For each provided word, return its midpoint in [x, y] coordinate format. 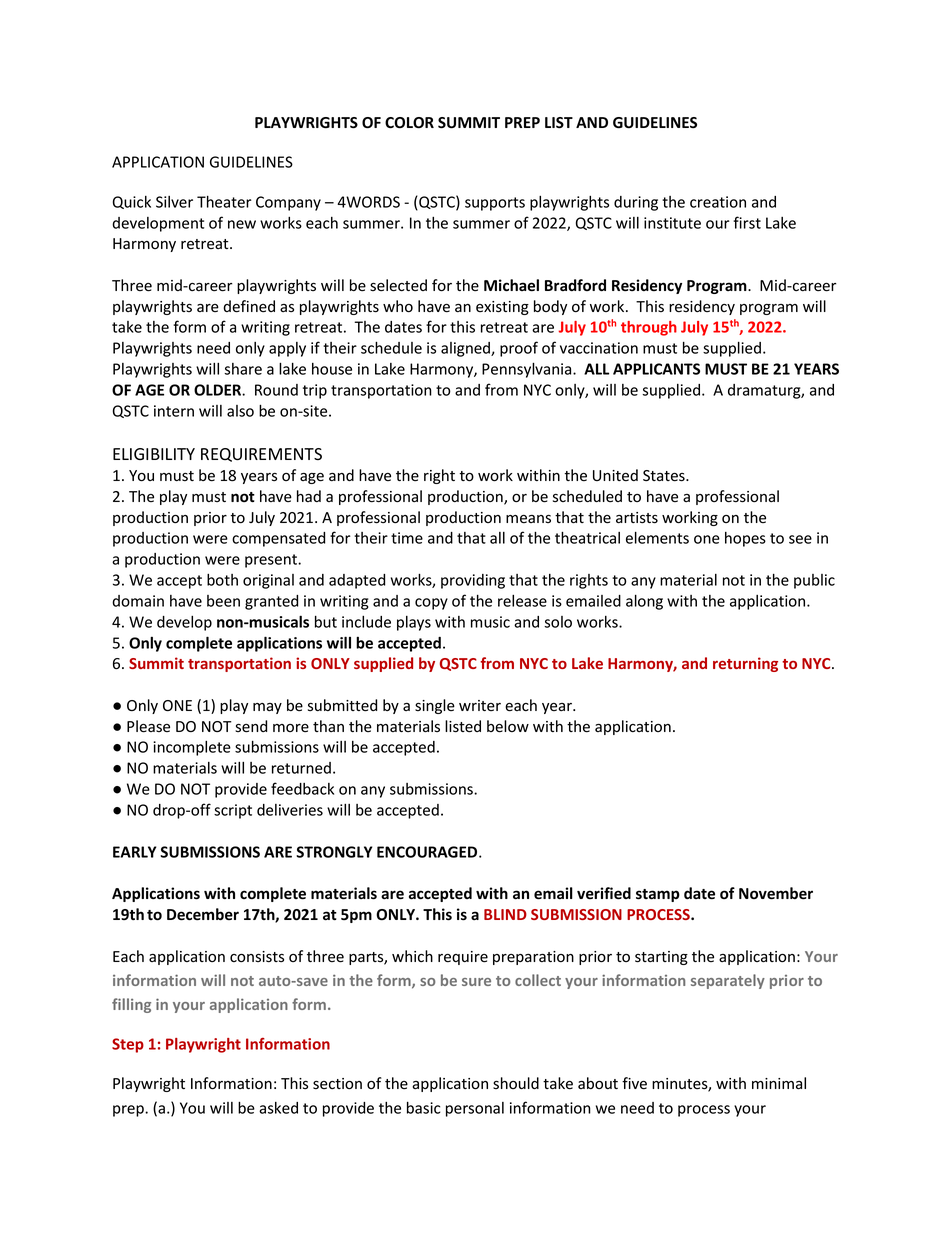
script [233, 811]
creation [718, 202]
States [665, 476]
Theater [224, 201]
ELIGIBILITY [154, 454]
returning [745, 664]
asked [278, 1108]
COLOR [409, 123]
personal [475, 1109]
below [508, 726]
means [528, 519]
